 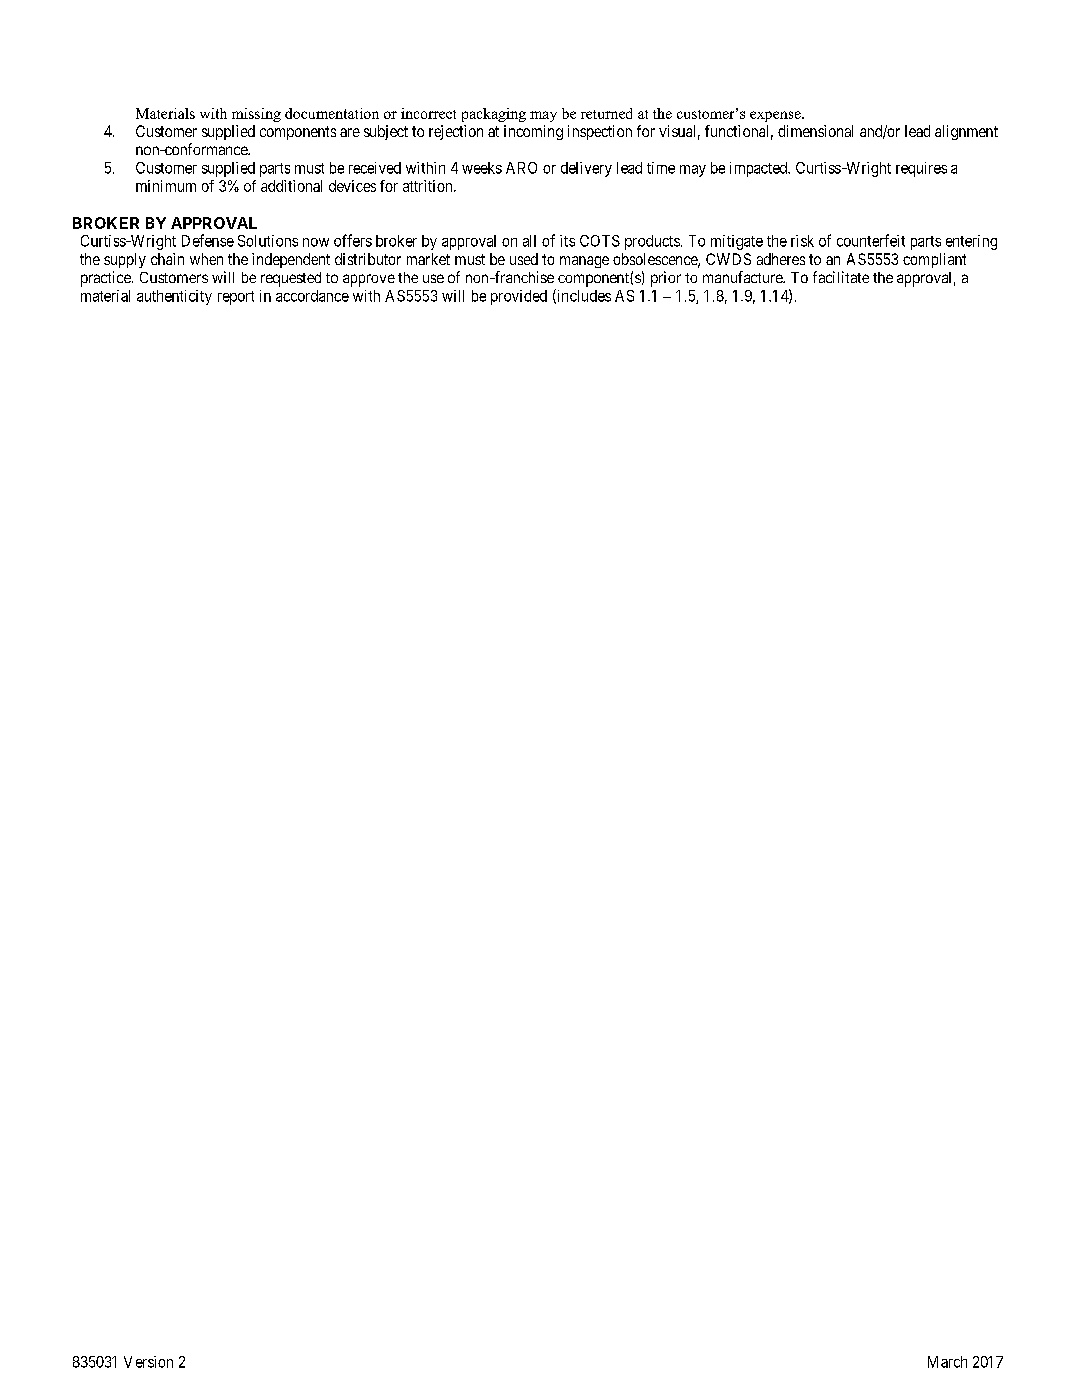 What do you see at coordinates (236, 298) in the document?
I see `report` at bounding box center [236, 298].
